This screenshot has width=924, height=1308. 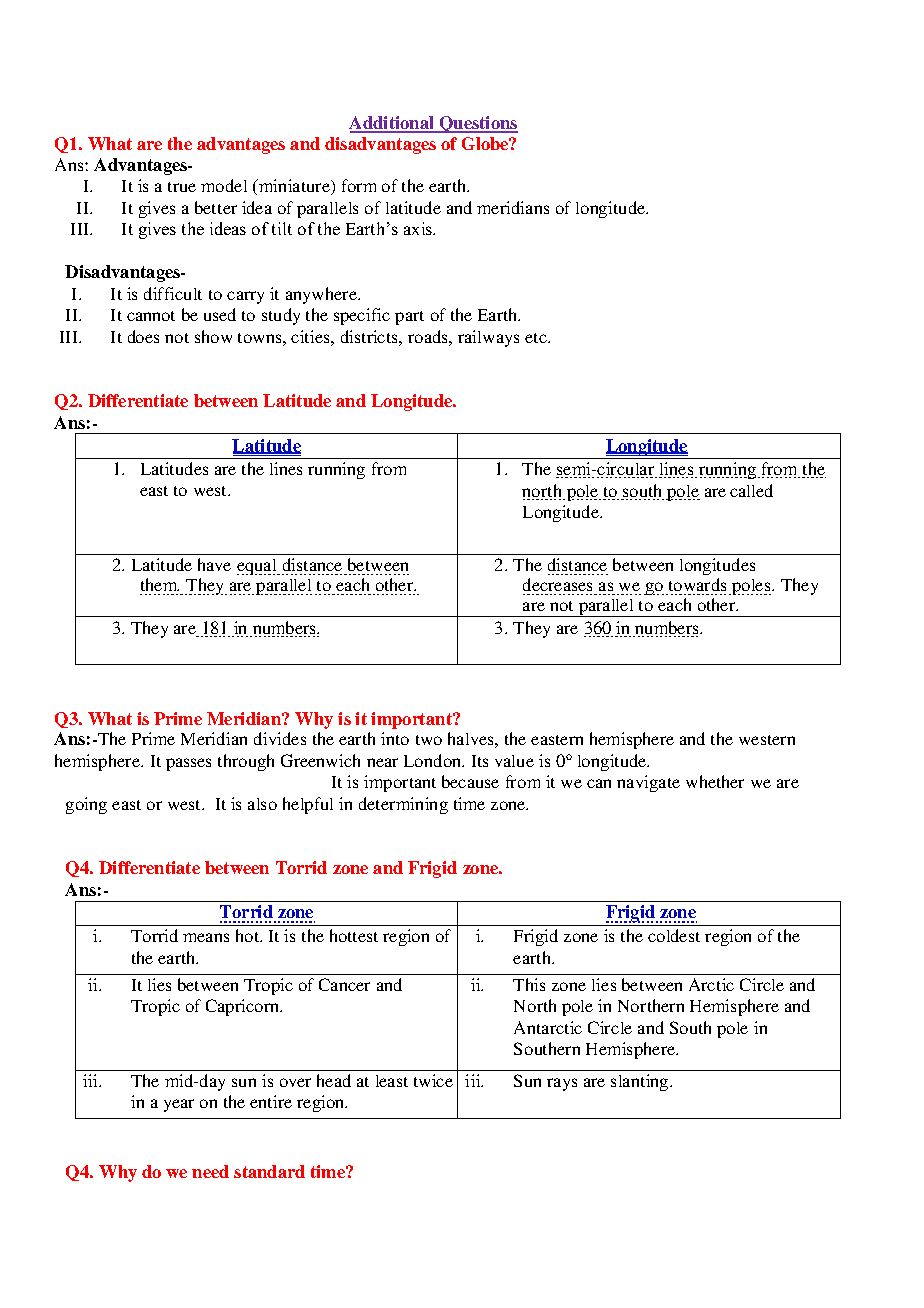 What do you see at coordinates (159, 586) in the screenshot?
I see `them` at bounding box center [159, 586].
